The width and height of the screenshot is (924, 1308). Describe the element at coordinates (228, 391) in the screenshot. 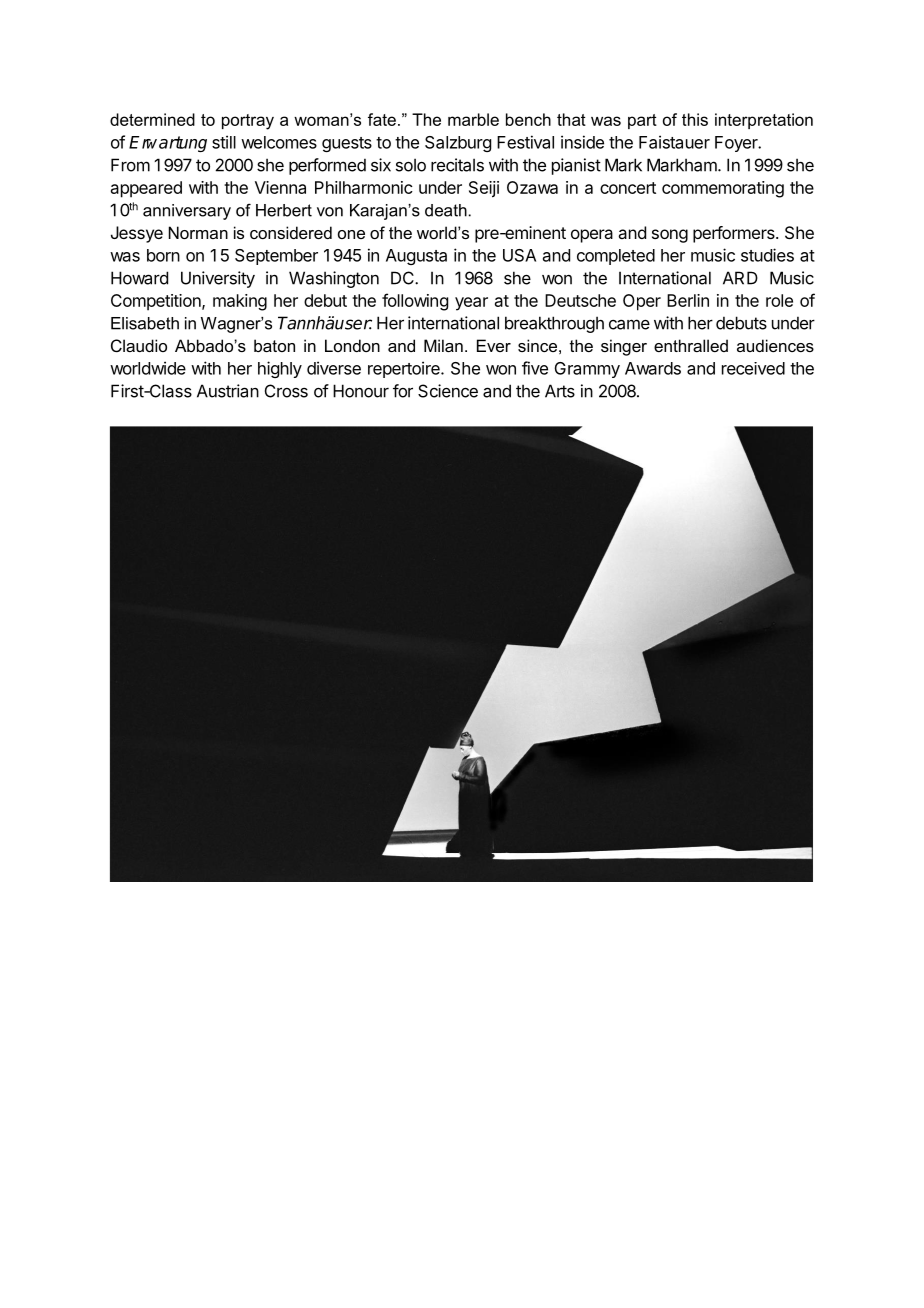

I see `Austrian` at that location.
